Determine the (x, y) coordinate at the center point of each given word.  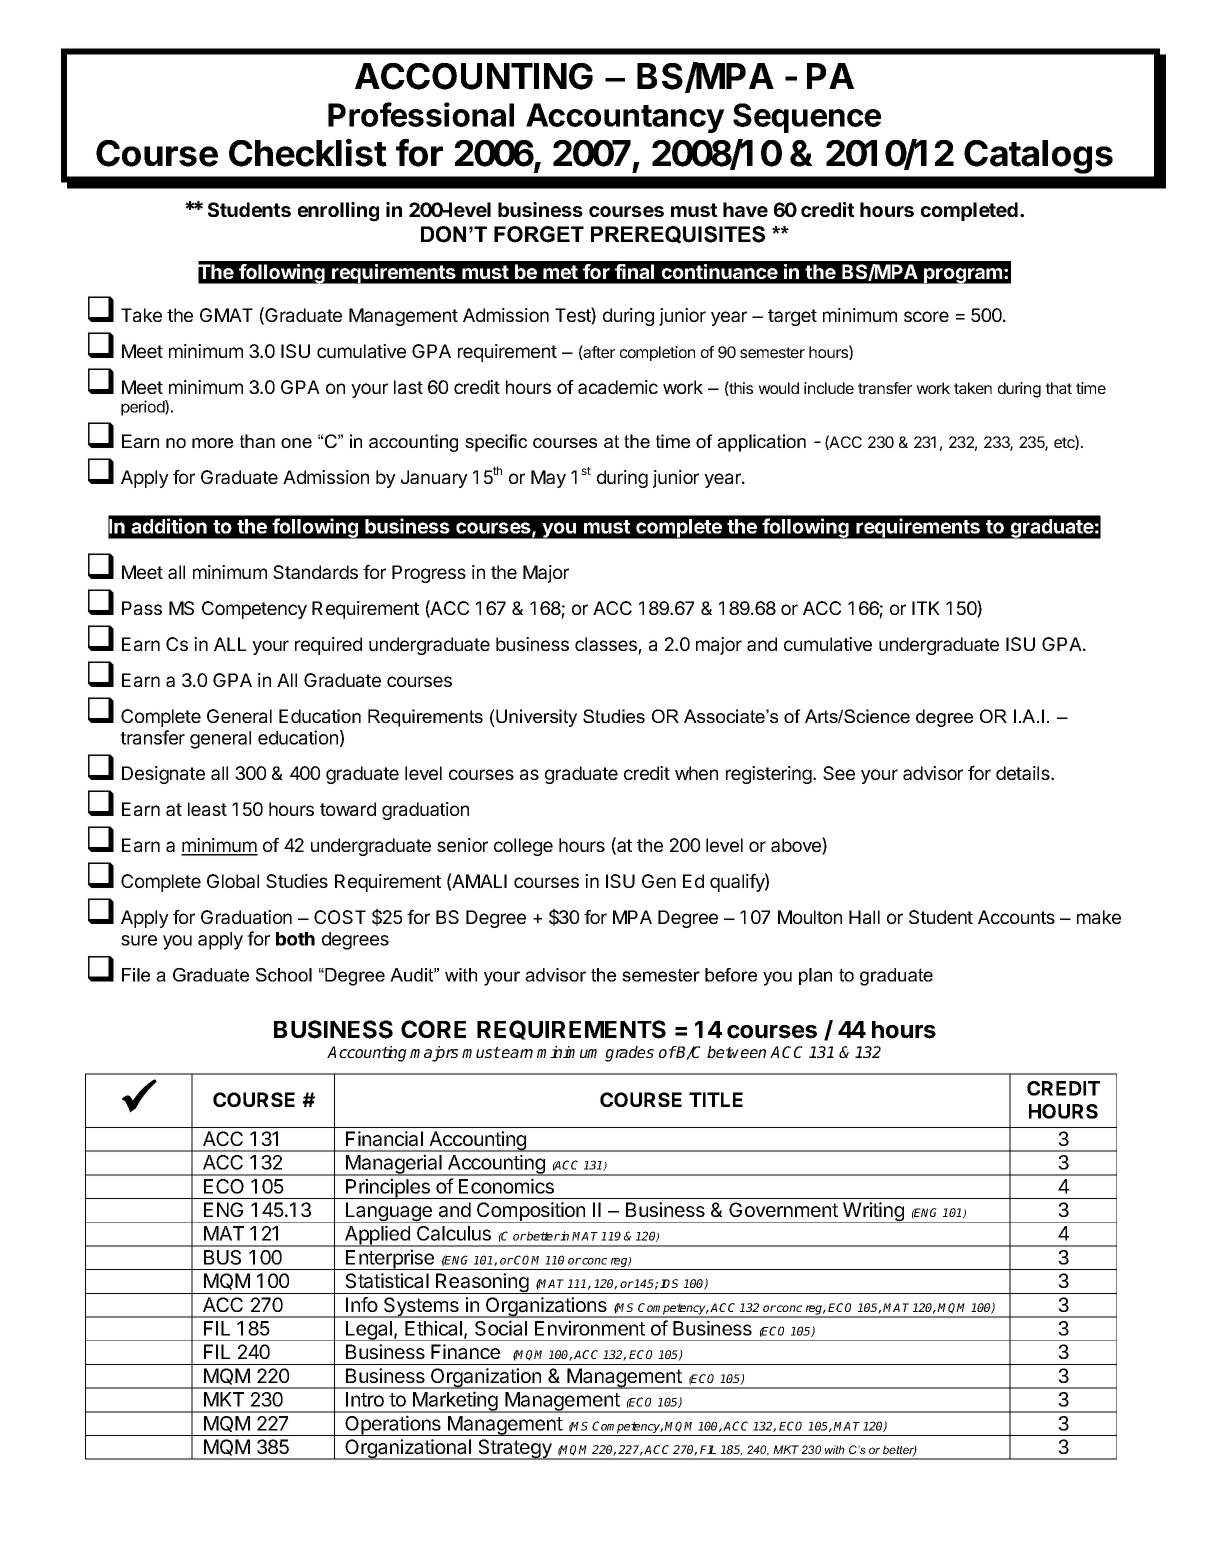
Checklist (308, 152)
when (696, 773)
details (1024, 773)
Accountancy (625, 118)
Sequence (807, 118)
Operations (393, 1425)
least (207, 809)
